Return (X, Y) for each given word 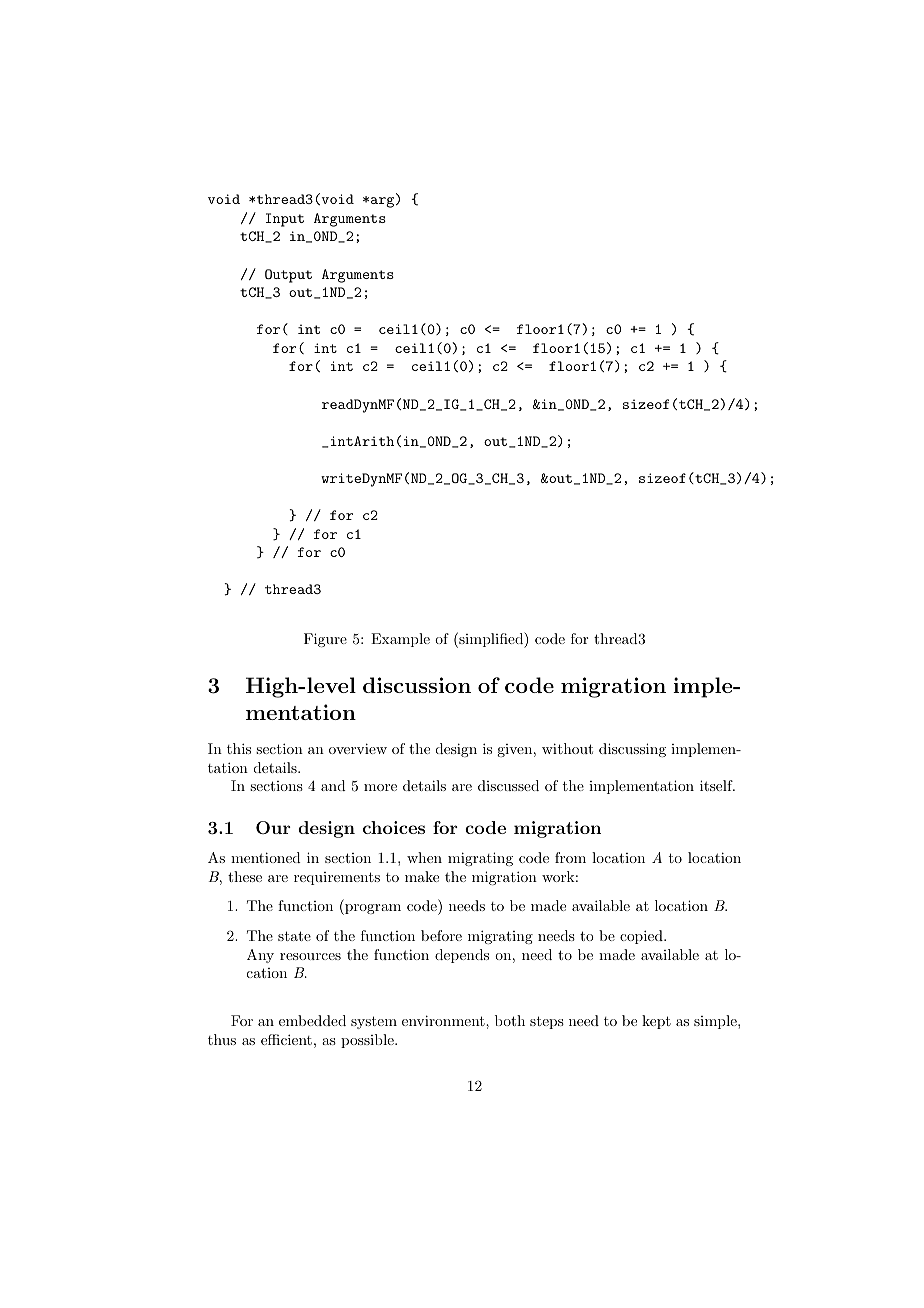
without (567, 748)
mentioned (266, 857)
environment (444, 1020)
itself (717, 785)
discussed (508, 785)
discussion (417, 685)
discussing (632, 750)
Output (288, 276)
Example (400, 640)
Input (285, 220)
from (570, 857)
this (239, 748)
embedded (312, 1020)
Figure (325, 640)
